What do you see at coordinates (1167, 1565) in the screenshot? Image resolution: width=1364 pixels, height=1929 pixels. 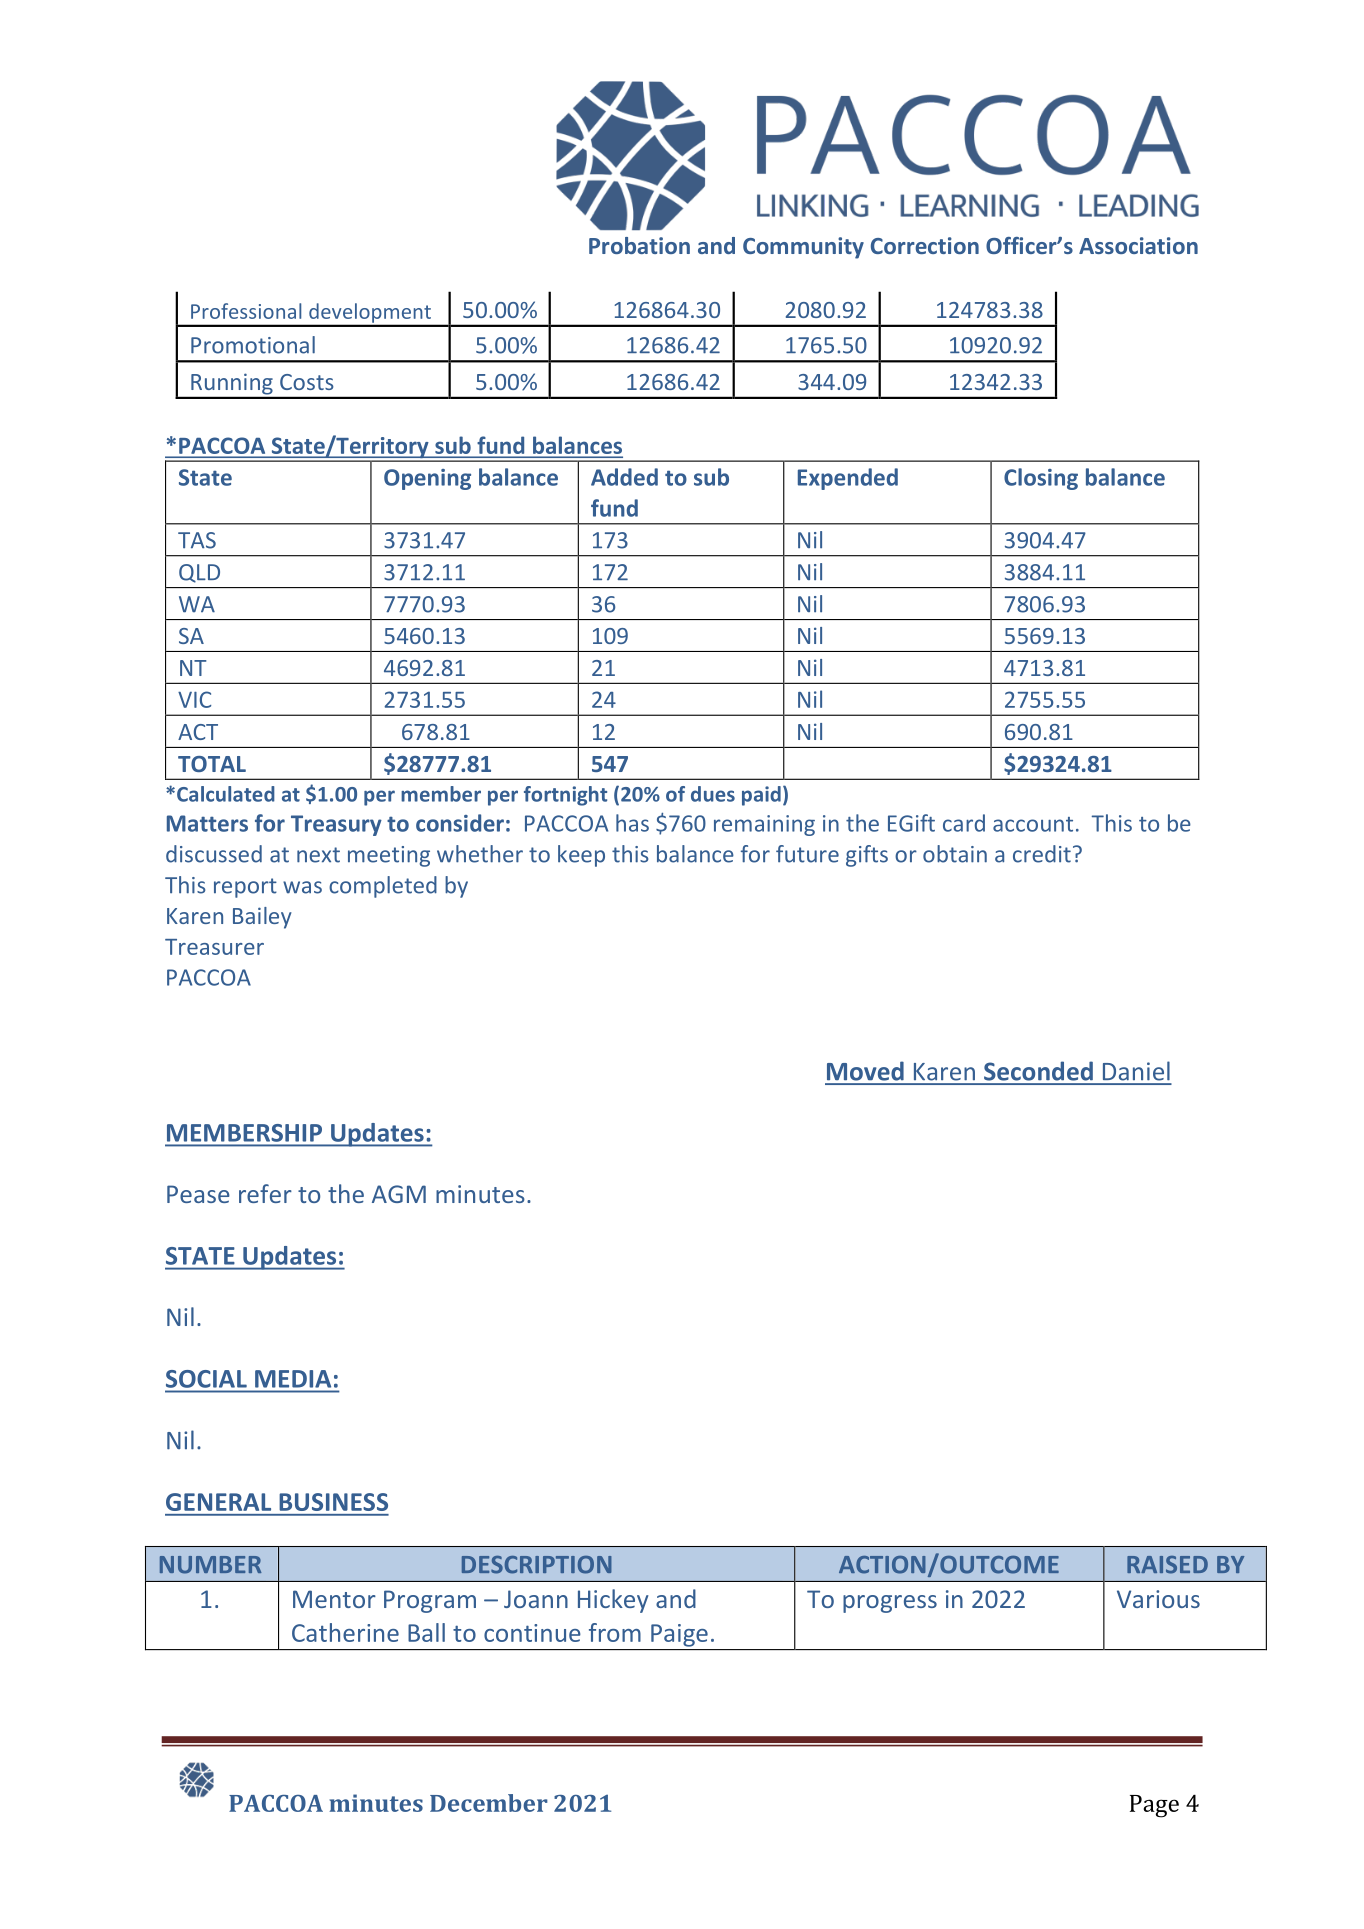 I see `RAISED` at bounding box center [1167, 1565].
